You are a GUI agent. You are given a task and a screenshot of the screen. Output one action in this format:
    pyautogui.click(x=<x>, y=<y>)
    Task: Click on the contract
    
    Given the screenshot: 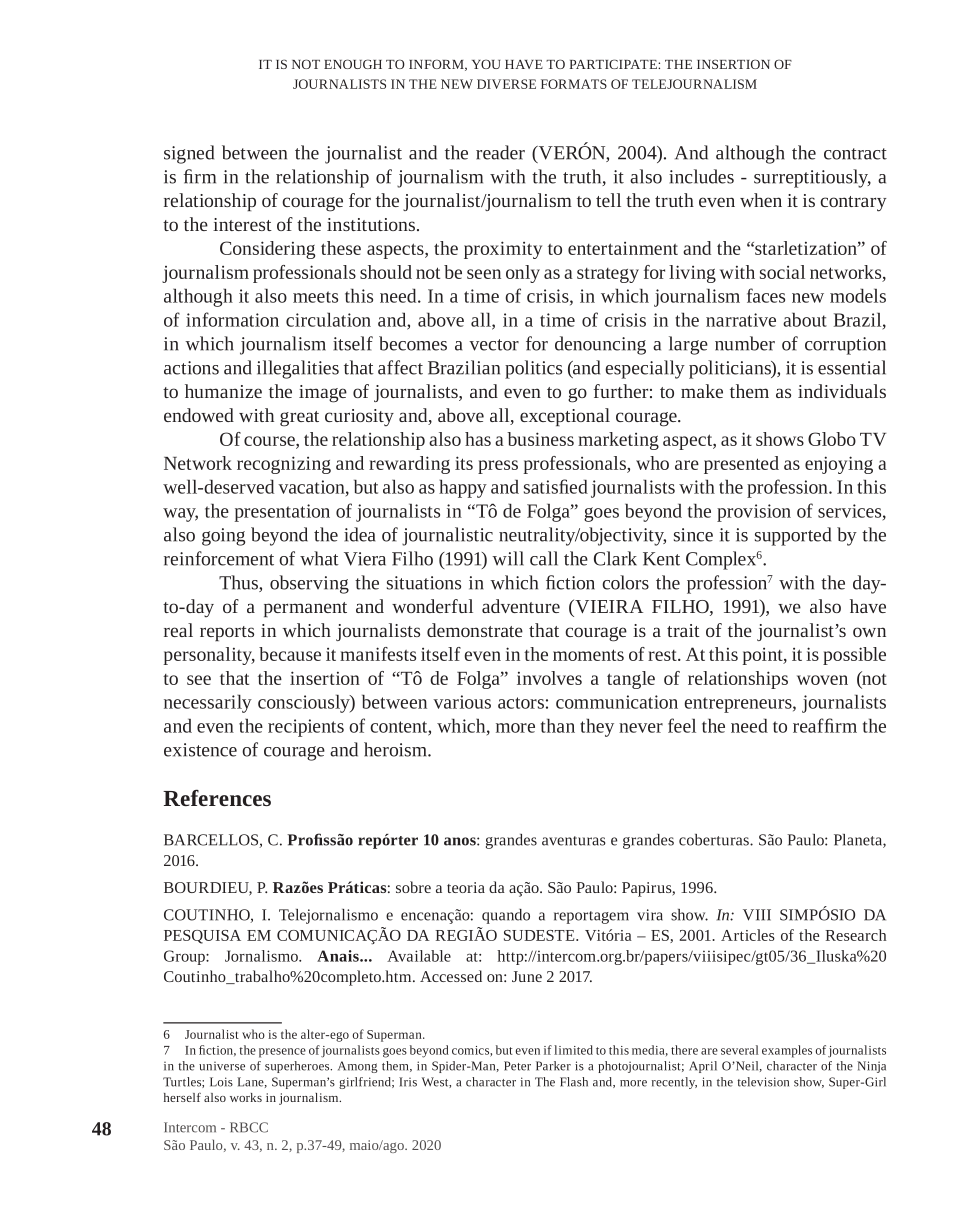 What is the action you would take?
    pyautogui.click(x=855, y=154)
